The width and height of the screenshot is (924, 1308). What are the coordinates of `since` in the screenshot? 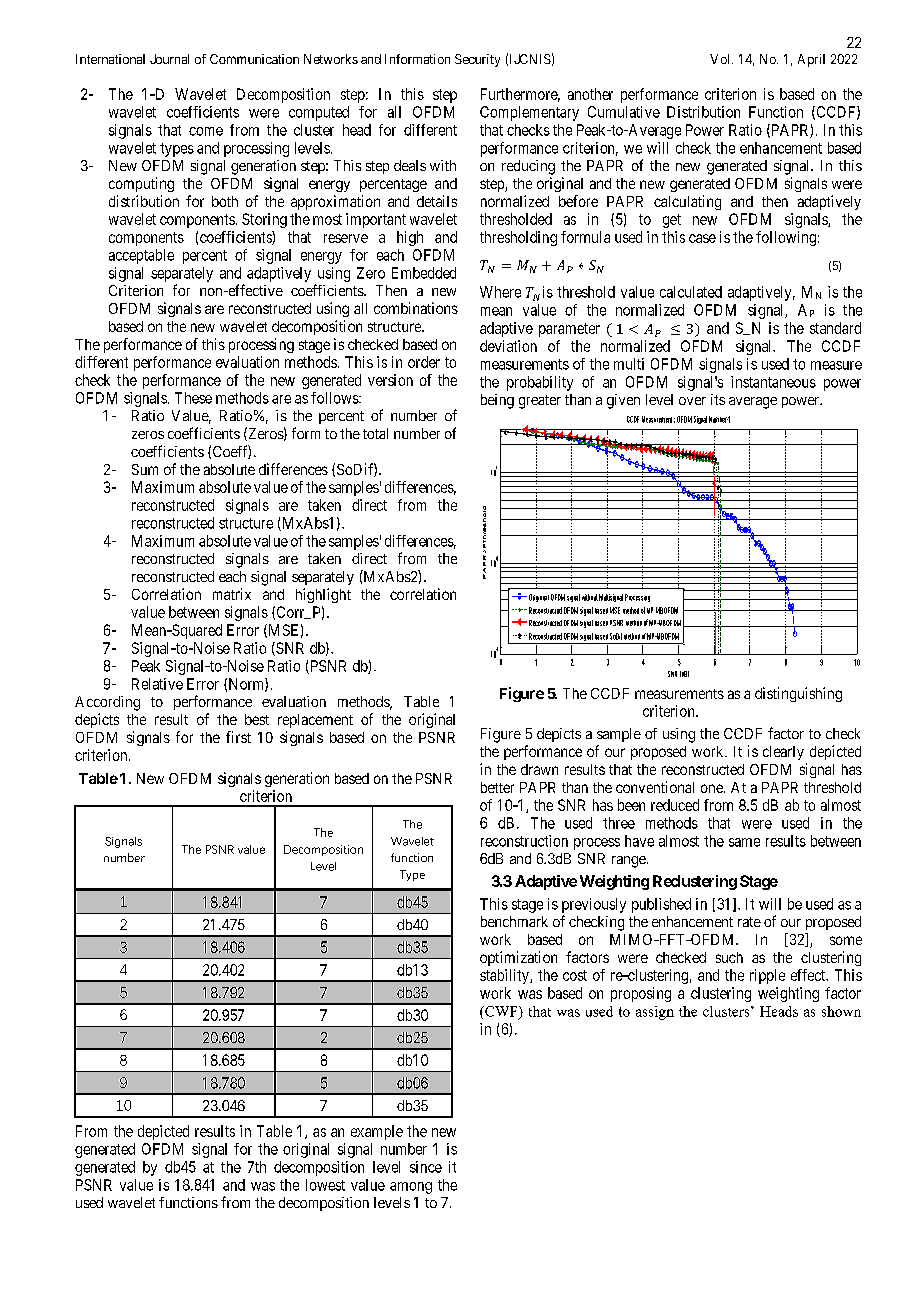 It's located at (426, 1167).
